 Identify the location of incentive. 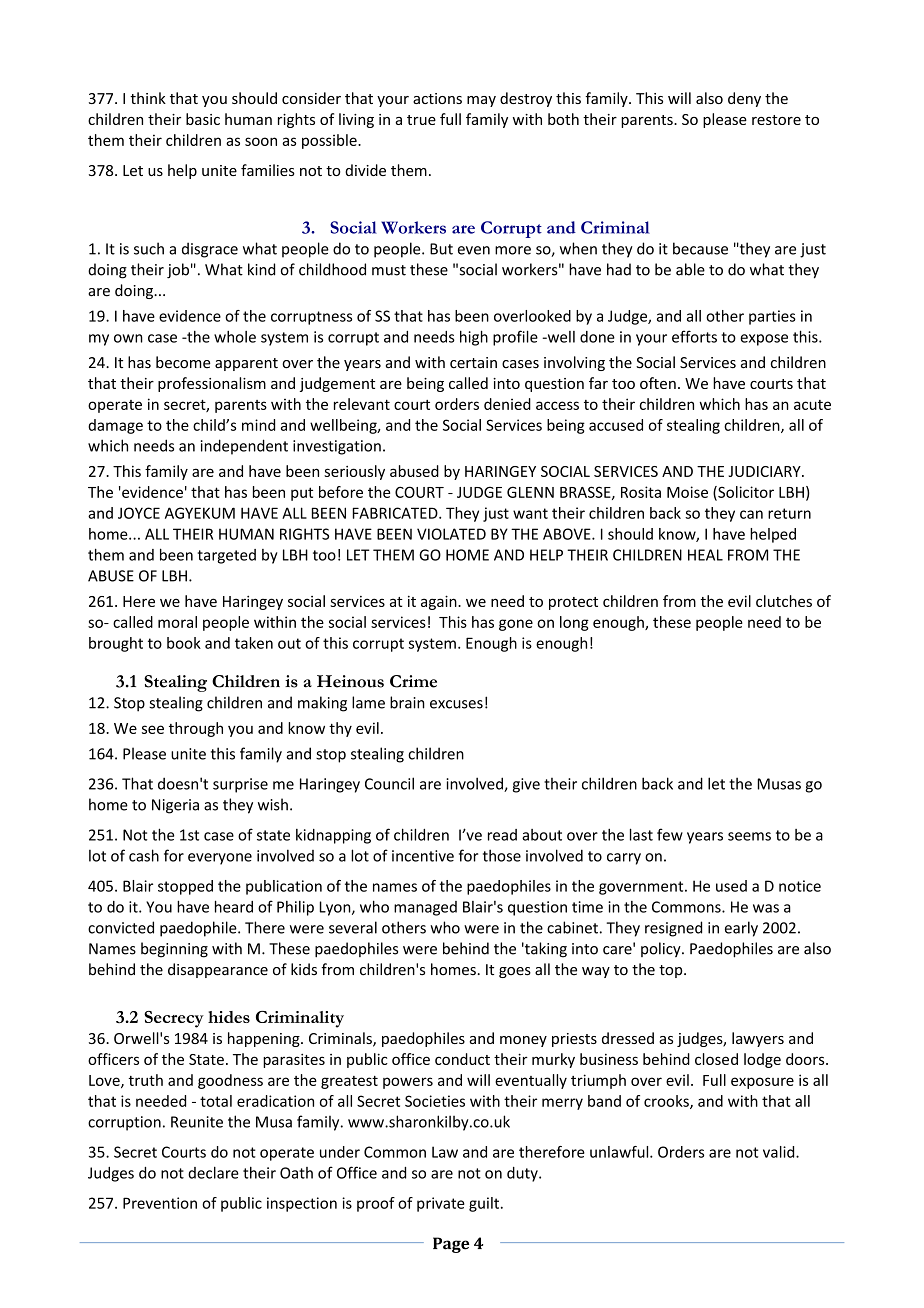
(423, 856).
